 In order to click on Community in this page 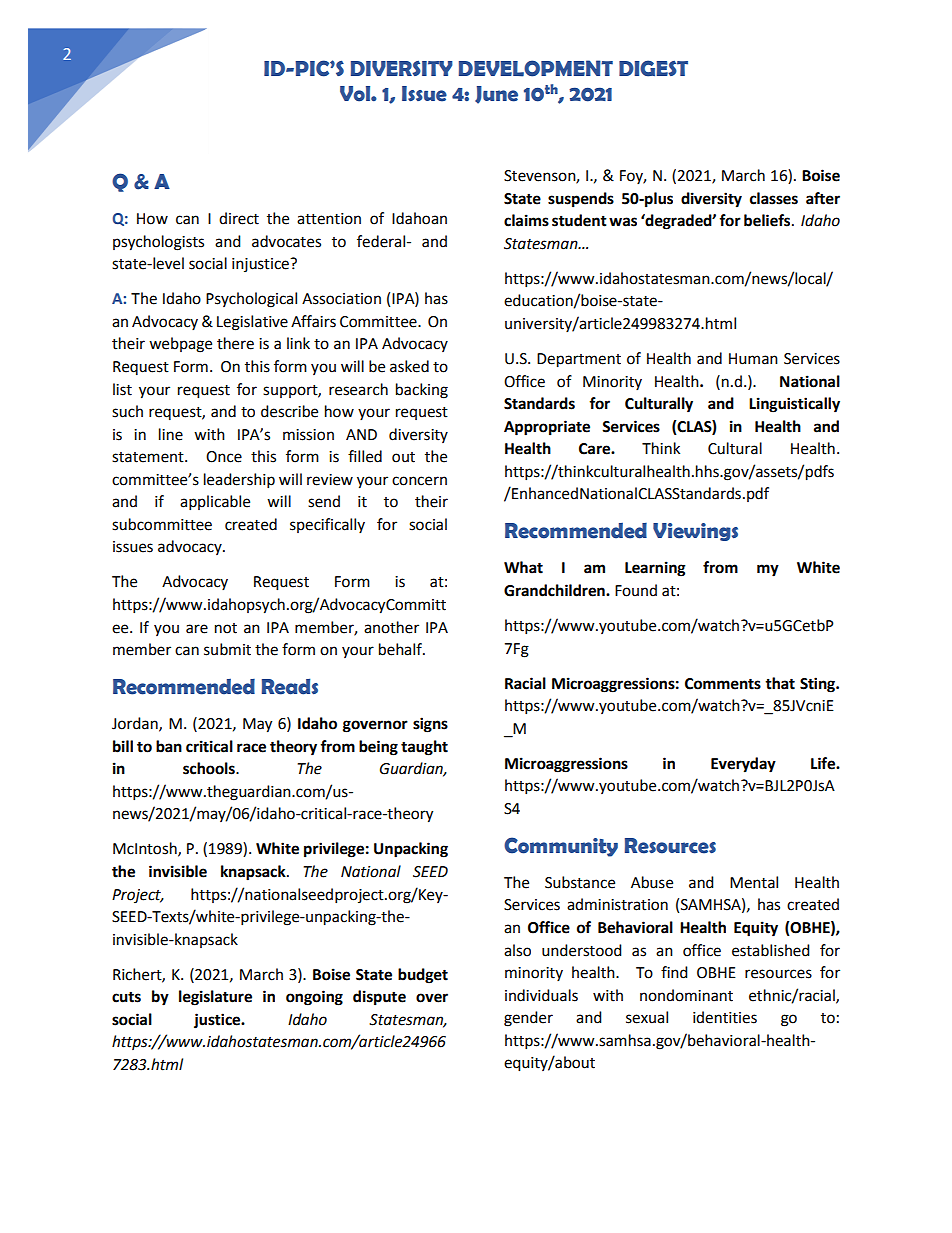, I will do `click(561, 847)`.
